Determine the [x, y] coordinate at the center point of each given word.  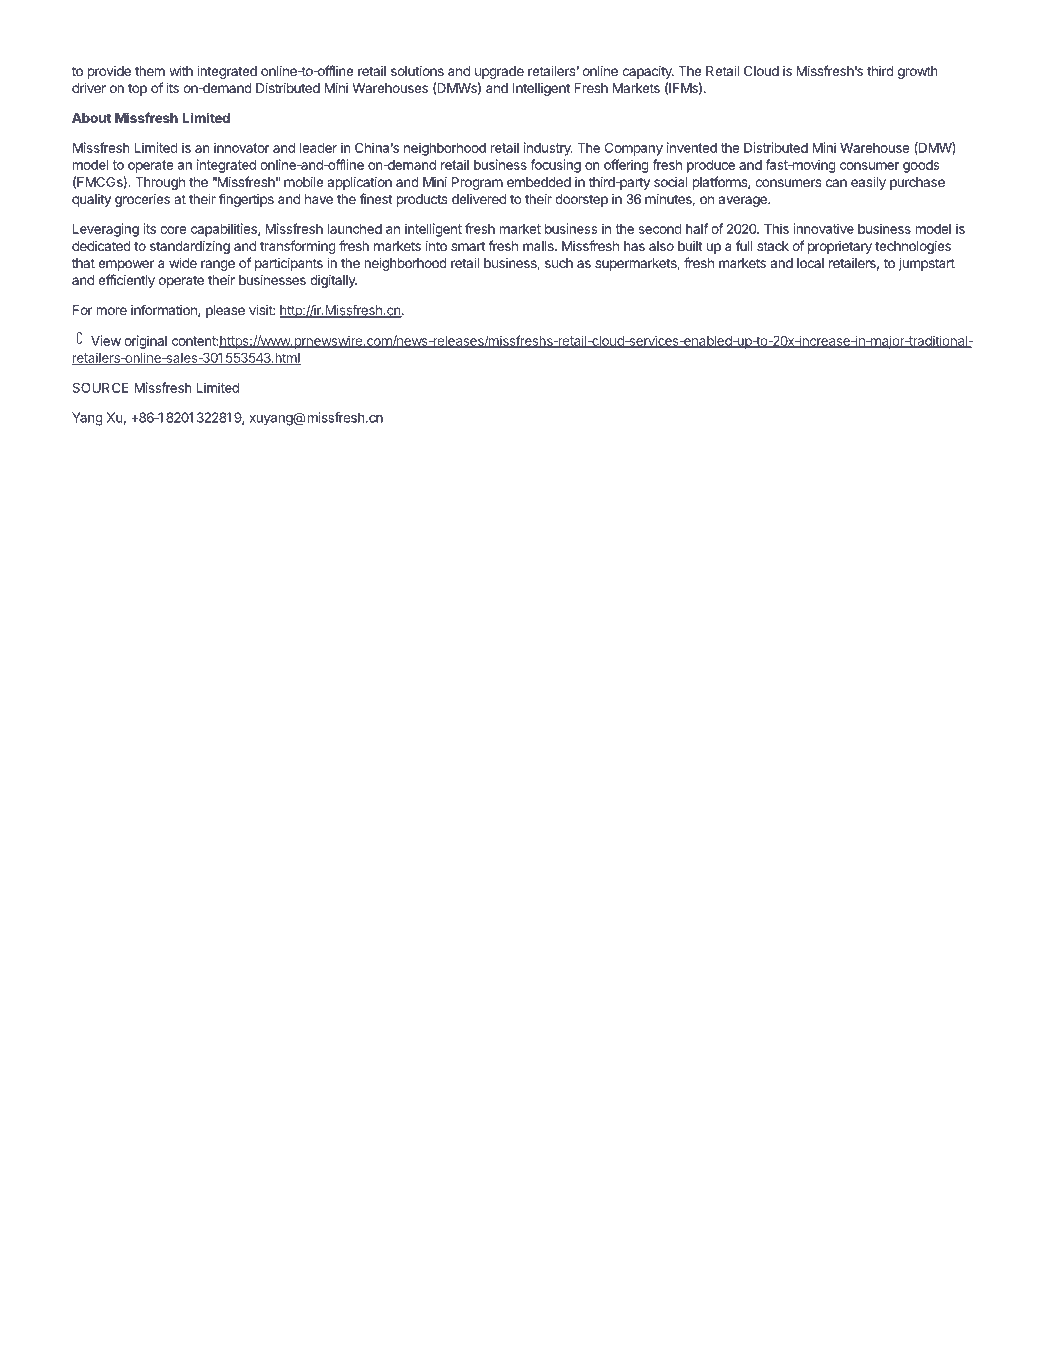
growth [918, 72]
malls [539, 246]
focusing [555, 166]
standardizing [190, 247]
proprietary [840, 247]
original [145, 342]
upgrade [499, 72]
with [181, 71]
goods [921, 166]
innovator [242, 147]
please [225, 311]
